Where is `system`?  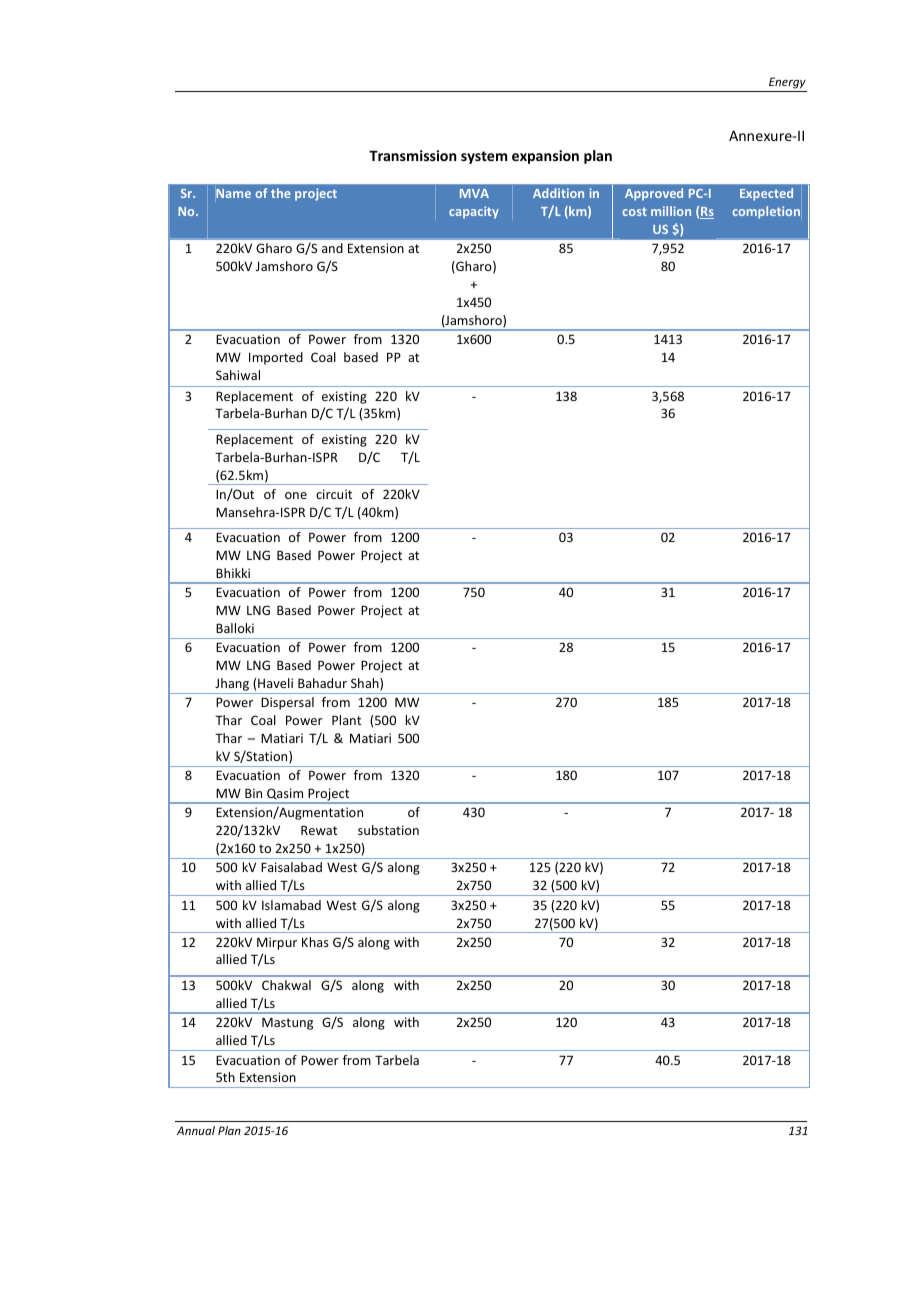
system is located at coordinates (484, 157).
